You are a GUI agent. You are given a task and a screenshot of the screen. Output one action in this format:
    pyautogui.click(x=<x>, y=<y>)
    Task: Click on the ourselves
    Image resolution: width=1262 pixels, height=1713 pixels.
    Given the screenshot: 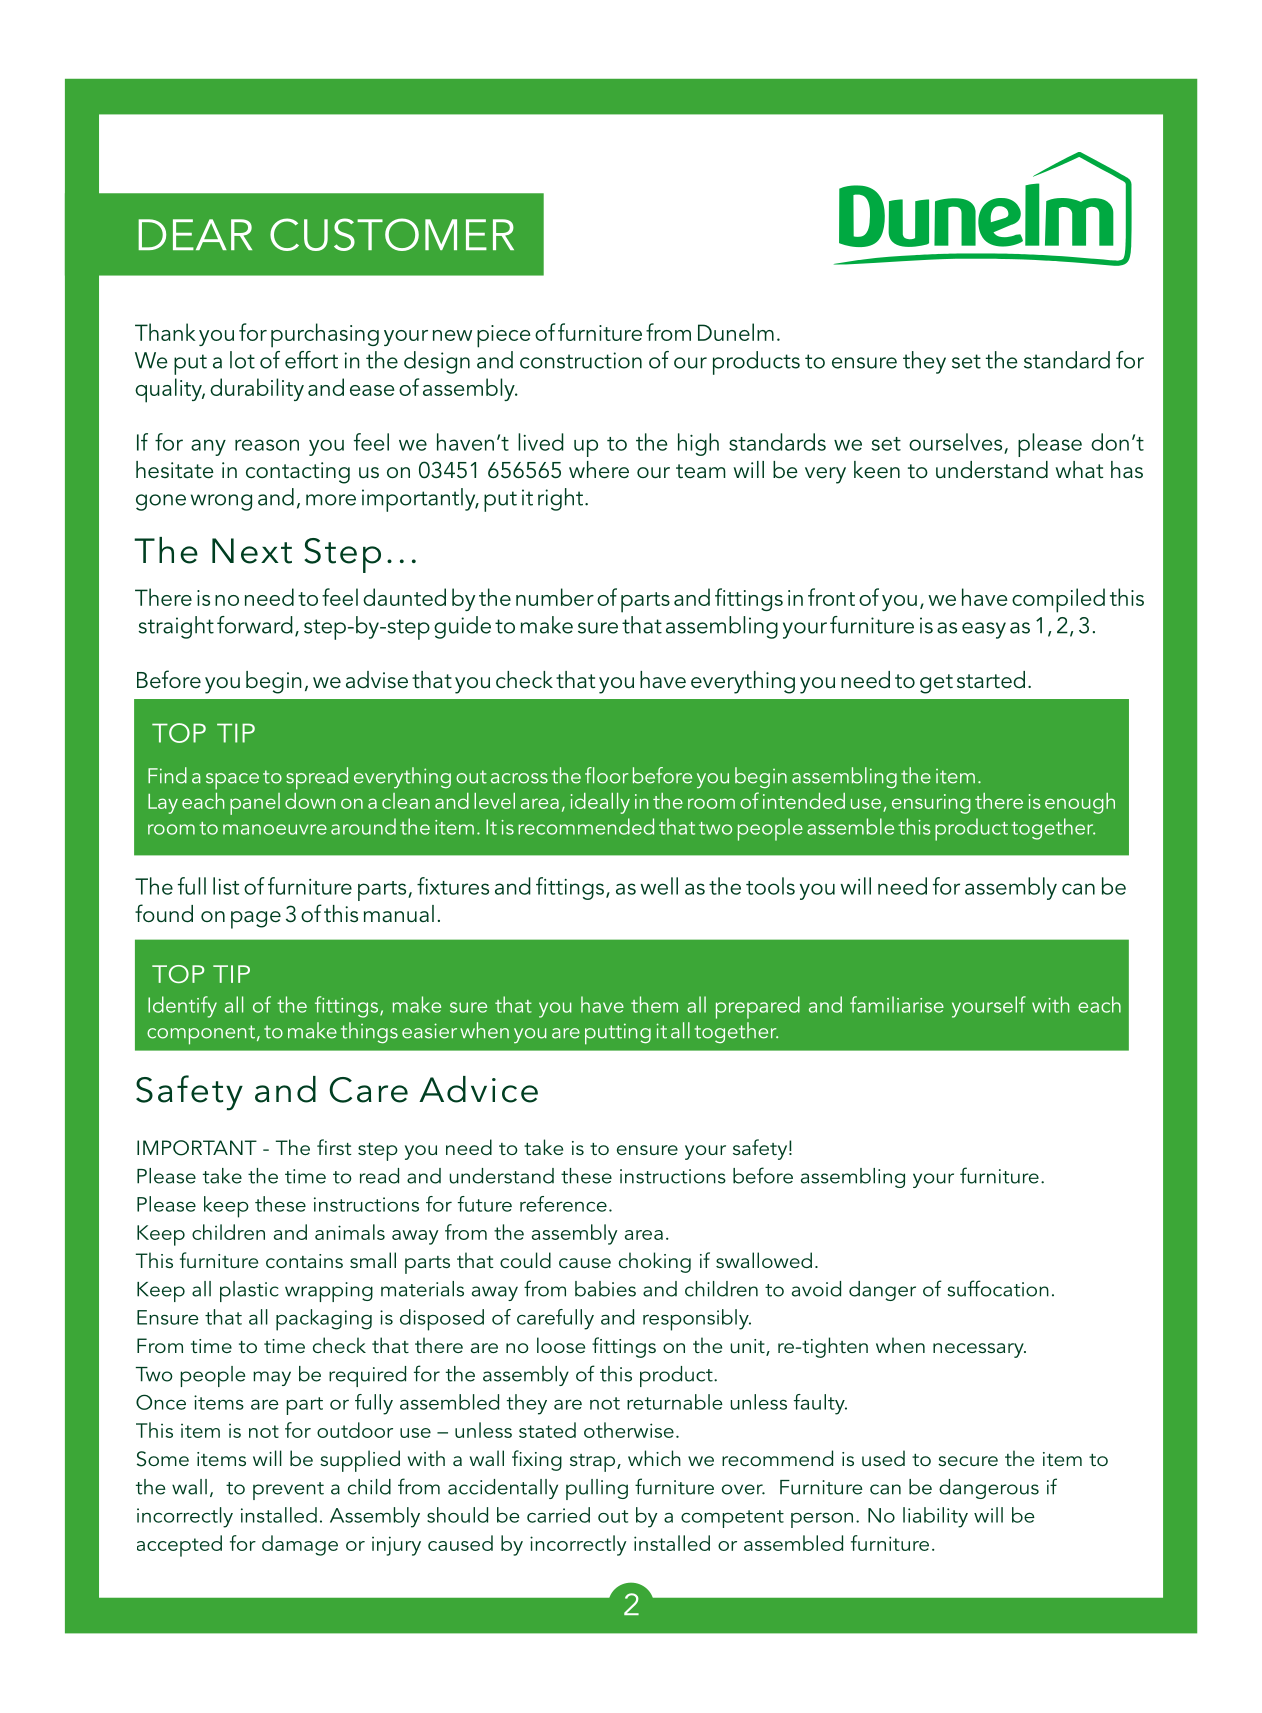 What is the action you would take?
    pyautogui.click(x=955, y=442)
